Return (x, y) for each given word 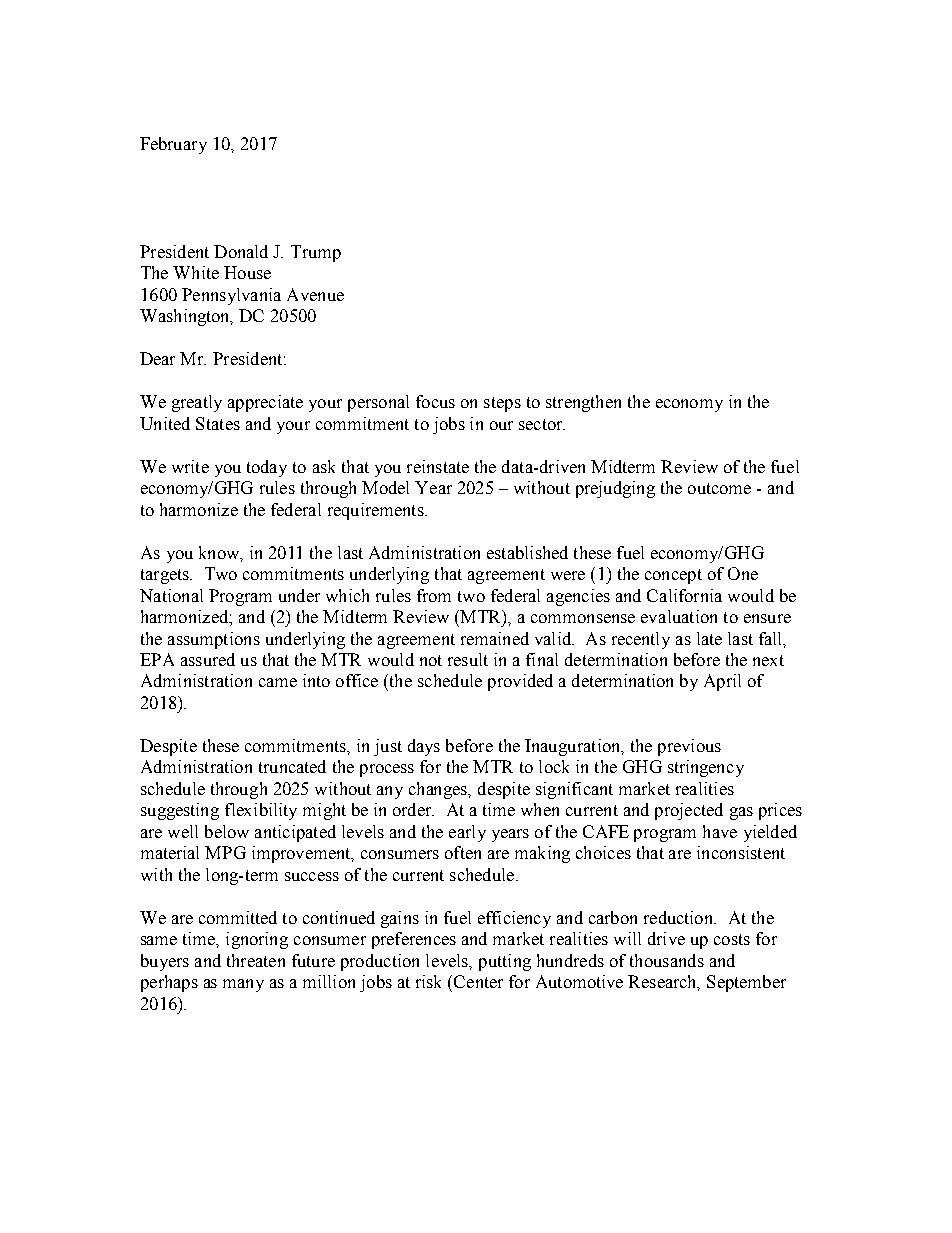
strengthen (583, 403)
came (278, 682)
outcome (719, 488)
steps (502, 404)
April (722, 682)
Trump (316, 253)
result (468, 659)
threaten (256, 960)
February (173, 145)
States (218, 423)
